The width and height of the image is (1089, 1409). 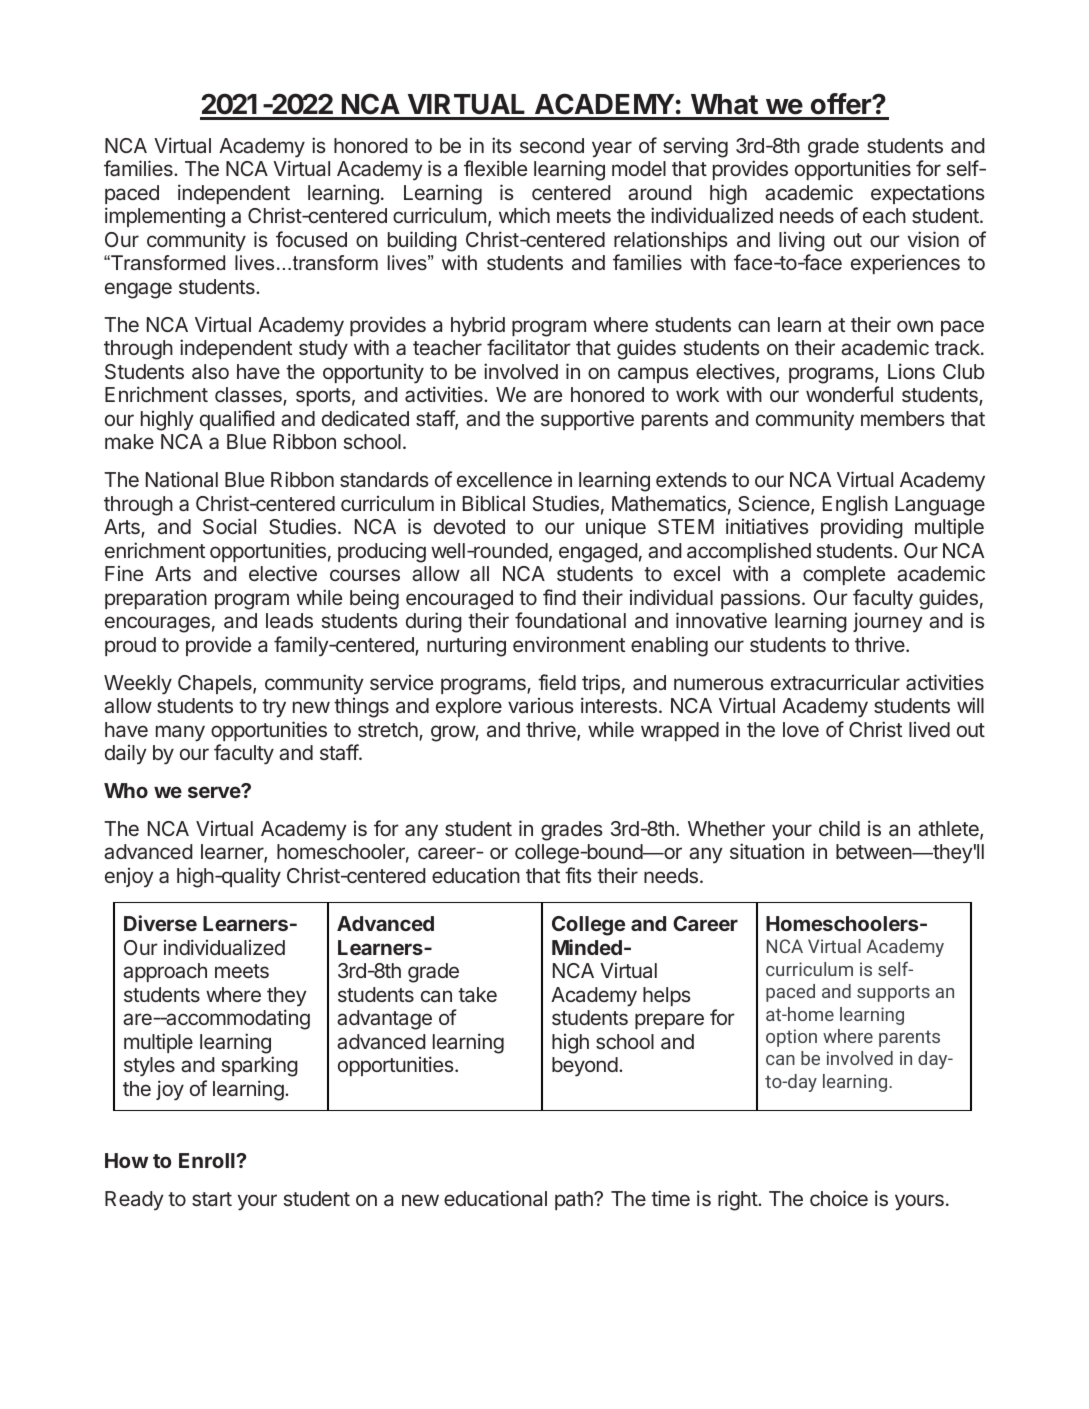 What do you see at coordinates (928, 194) in the image?
I see `expectations` at bounding box center [928, 194].
